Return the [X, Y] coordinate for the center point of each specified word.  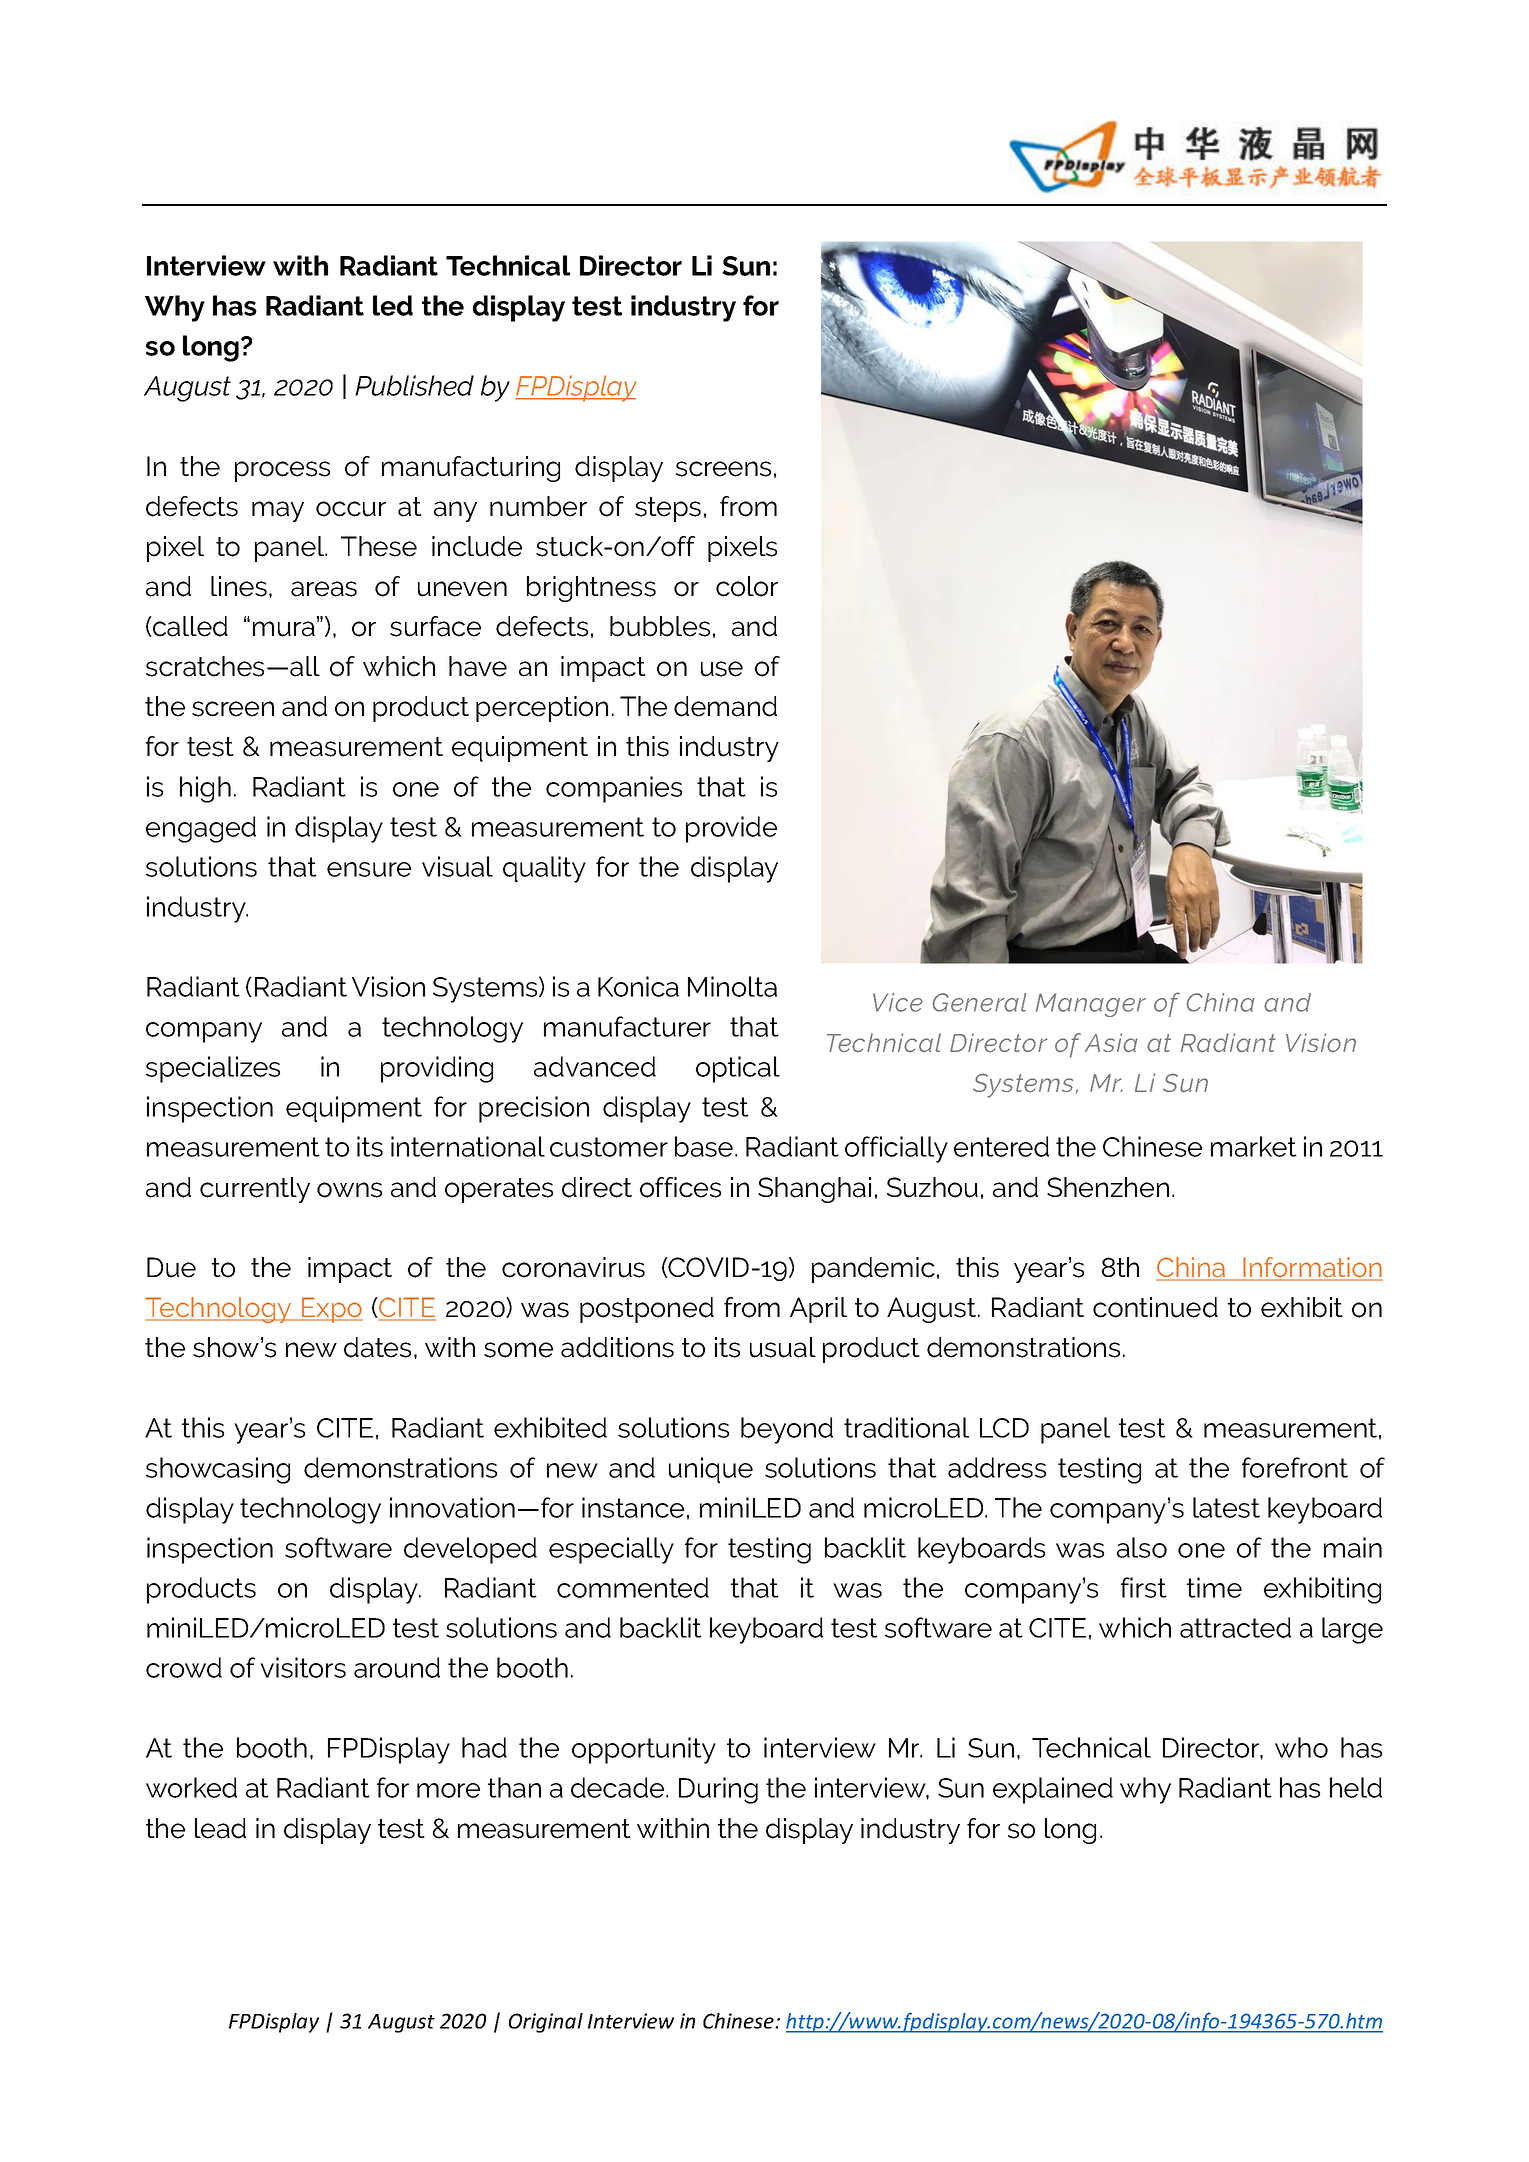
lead [220, 1828]
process [282, 471]
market [1254, 1146]
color [747, 586]
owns [349, 1190]
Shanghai [814, 1190]
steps [668, 509]
